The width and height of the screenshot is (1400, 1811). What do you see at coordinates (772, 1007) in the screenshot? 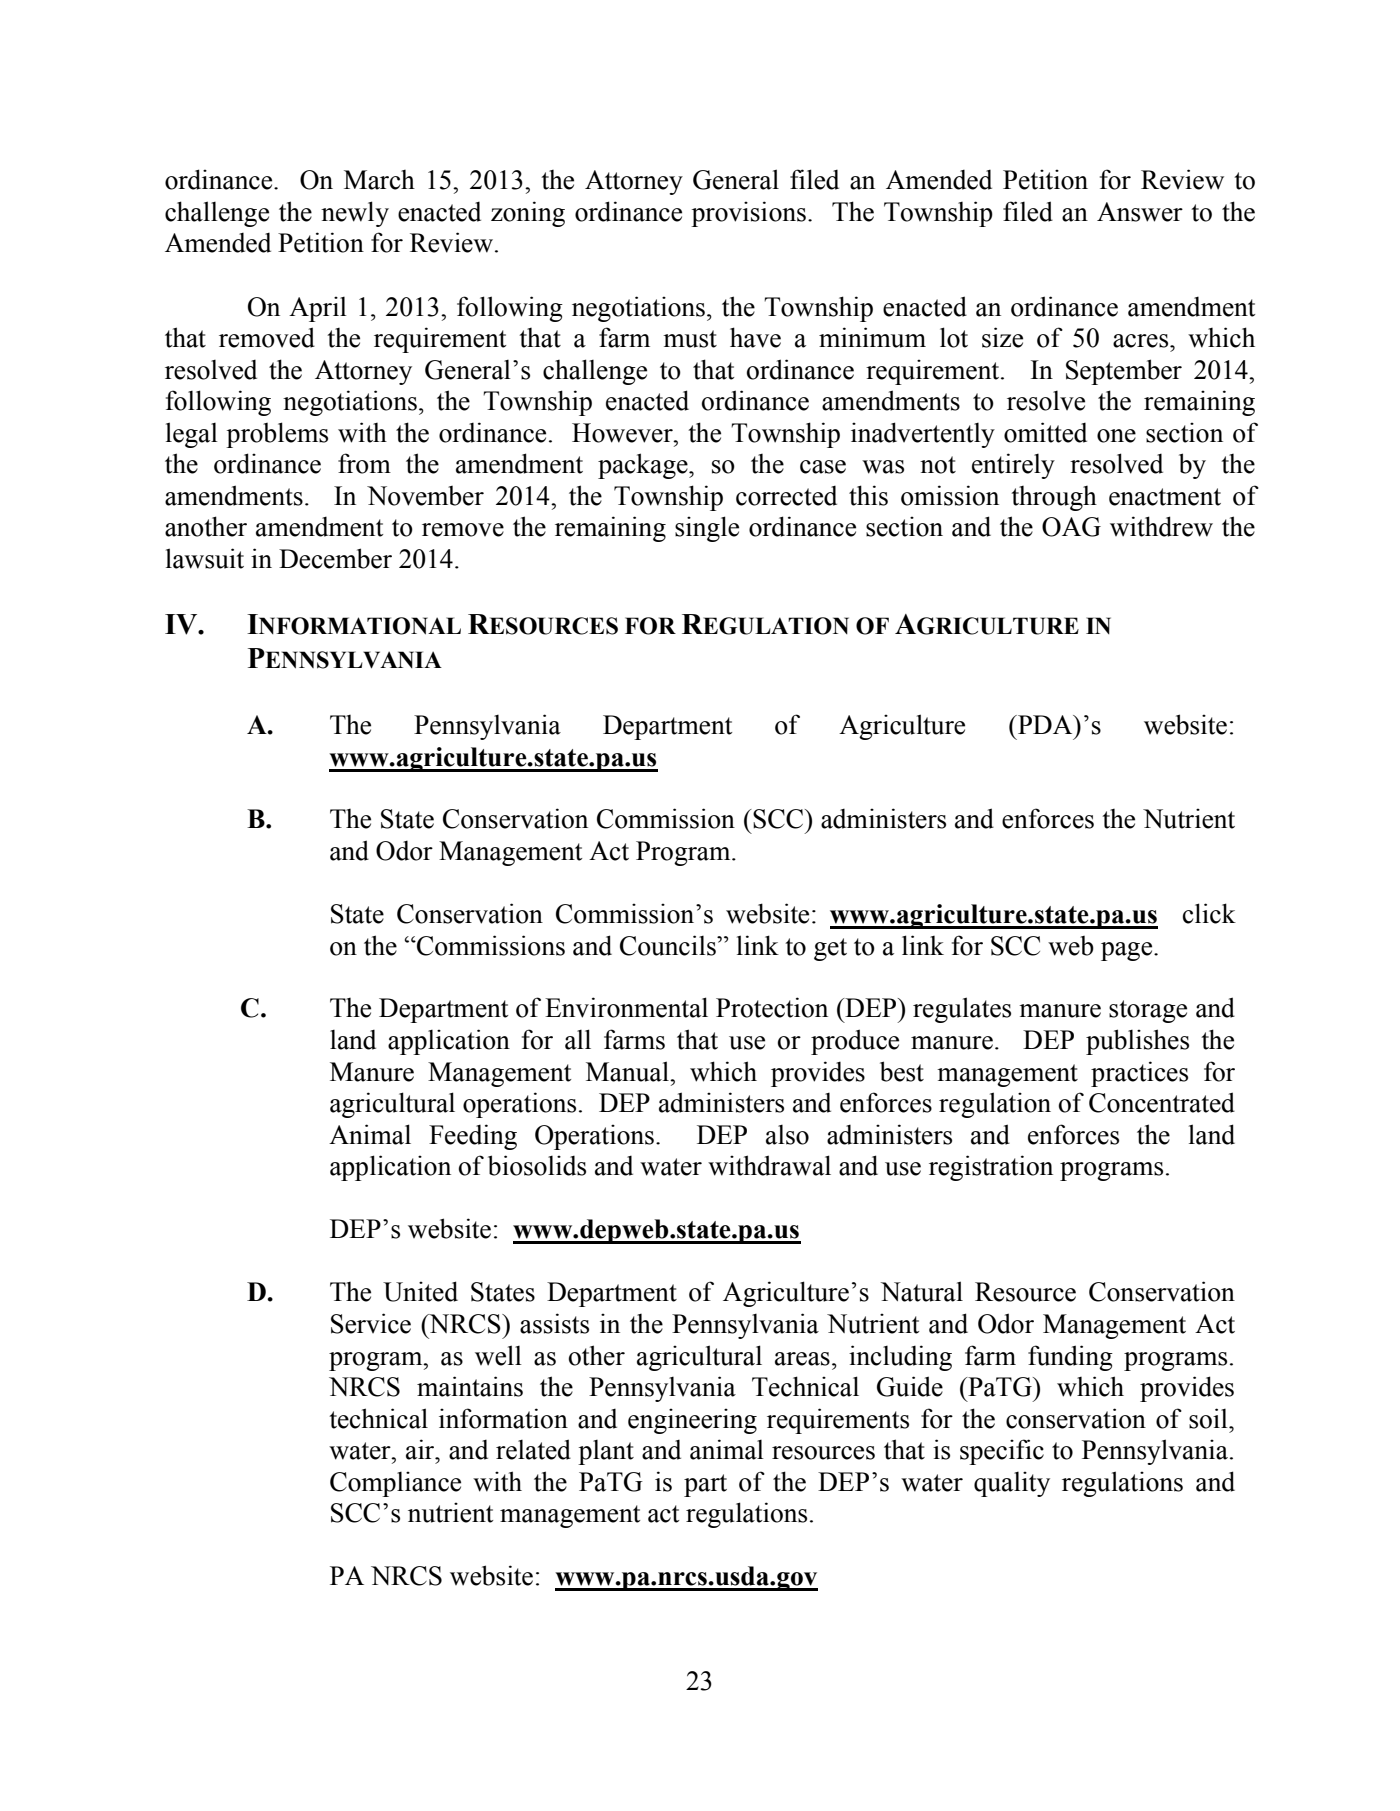
I see `Protection` at bounding box center [772, 1007].
